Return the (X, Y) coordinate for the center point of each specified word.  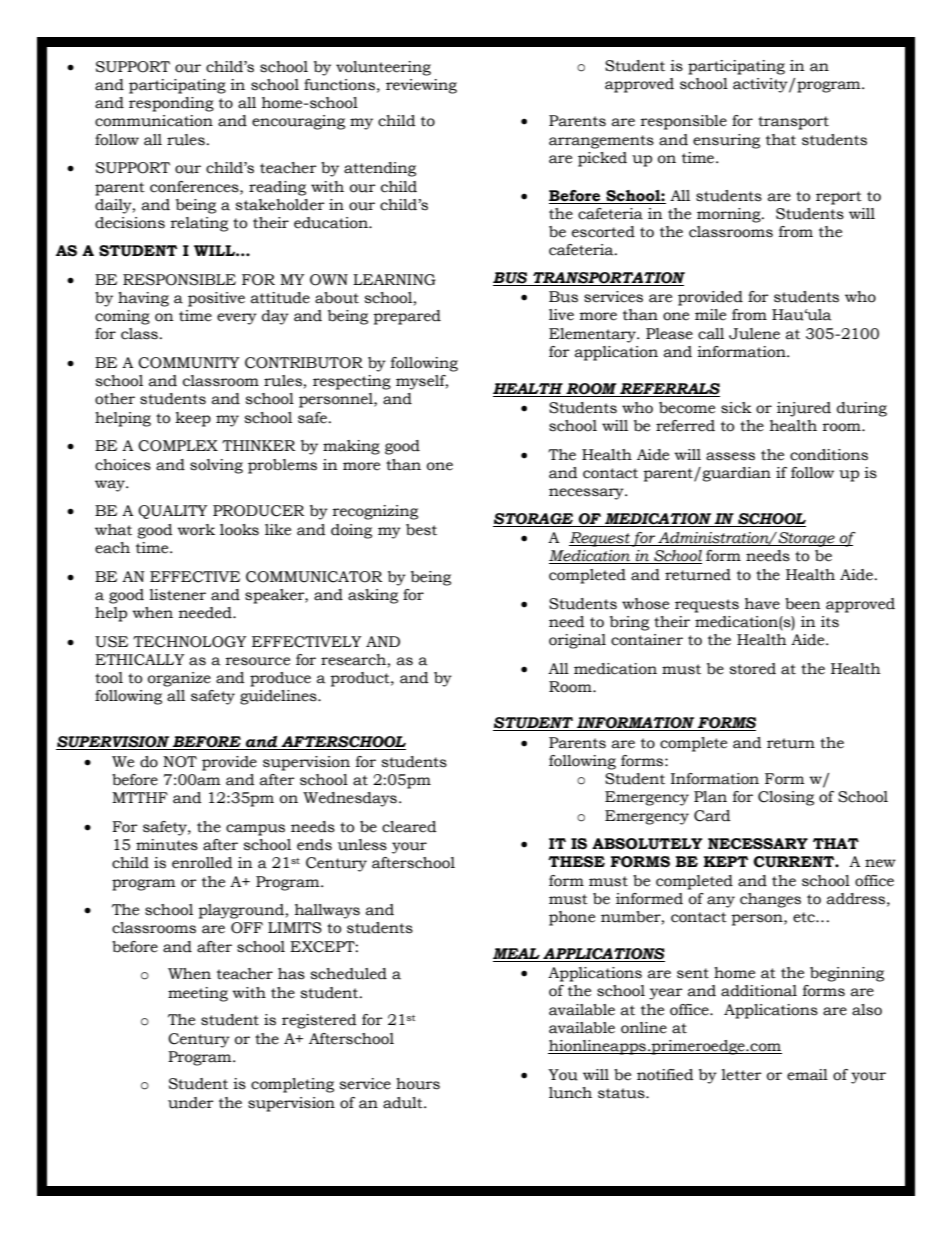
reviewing (421, 86)
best (421, 530)
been (803, 604)
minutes (167, 845)
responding (171, 104)
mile (710, 315)
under (191, 1103)
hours (418, 1084)
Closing (786, 798)
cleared (409, 827)
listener (177, 595)
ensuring (726, 141)
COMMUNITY (189, 363)
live (561, 315)
